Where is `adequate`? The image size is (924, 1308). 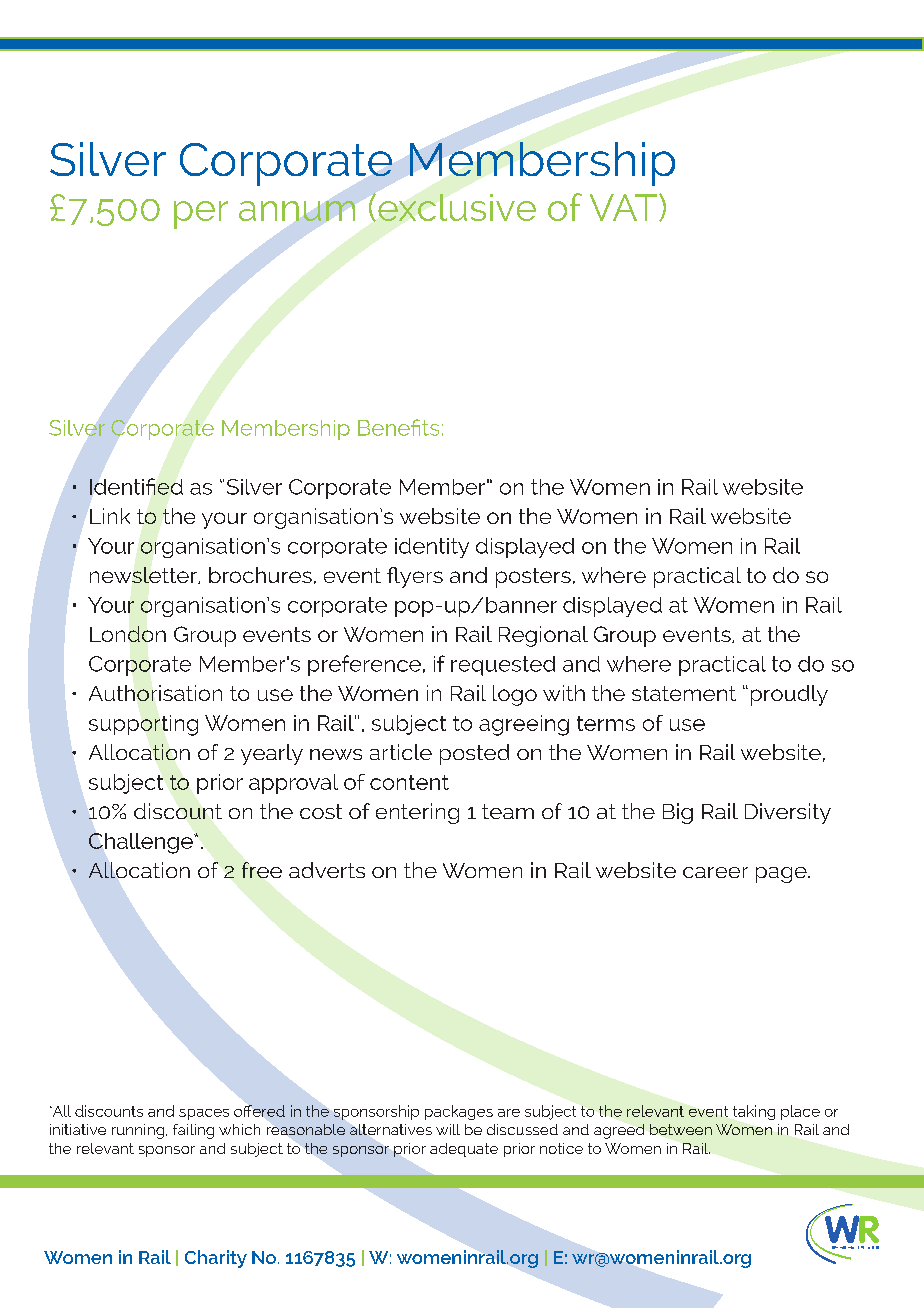
adequate is located at coordinates (464, 1150).
